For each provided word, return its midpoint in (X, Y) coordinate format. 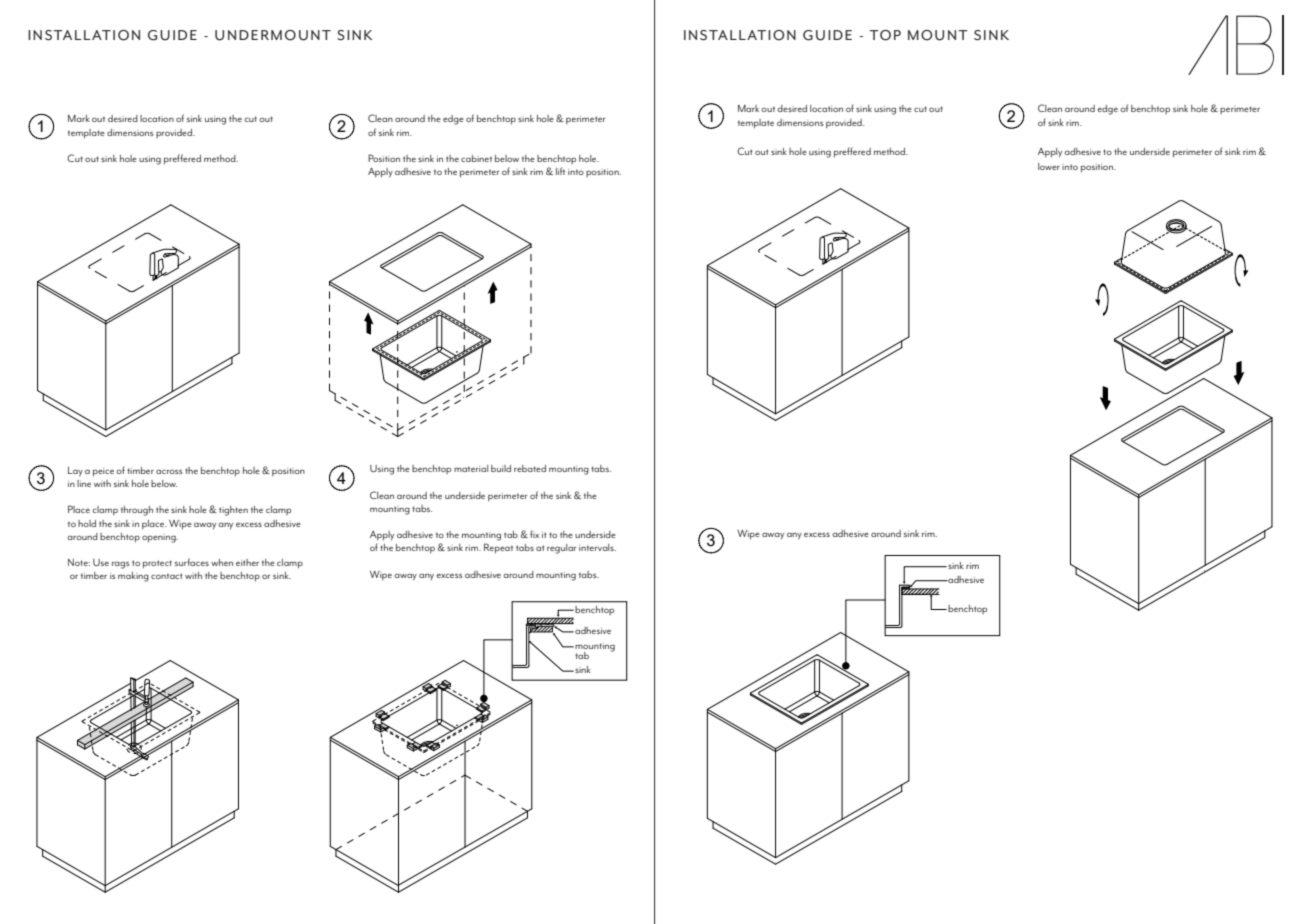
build (501, 468)
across (169, 471)
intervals (597, 547)
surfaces (192, 562)
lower (1049, 166)
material (471, 468)
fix (534, 534)
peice (103, 472)
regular (561, 549)
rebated (530, 468)
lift (560, 171)
